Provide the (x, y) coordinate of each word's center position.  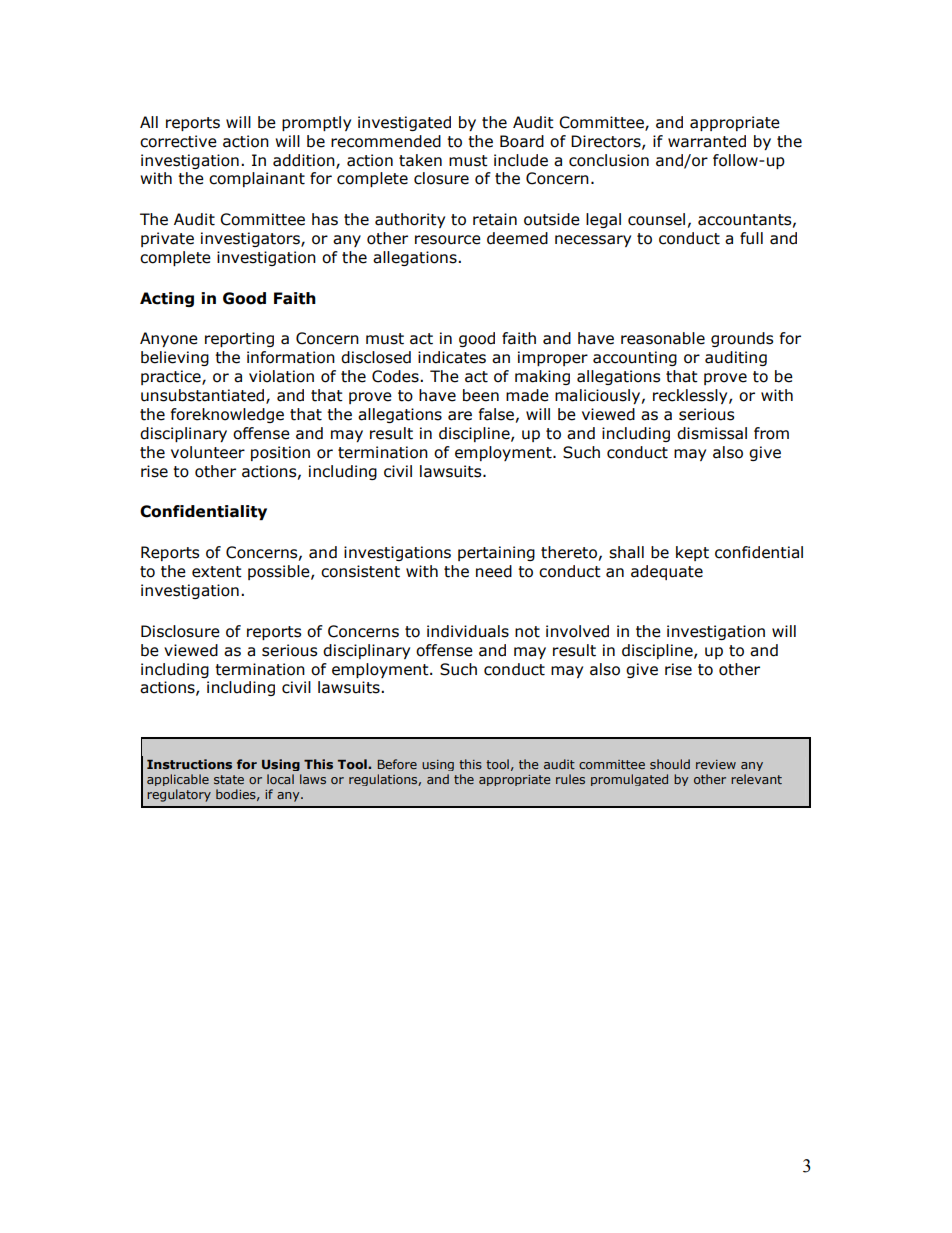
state (229, 779)
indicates (452, 357)
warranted (707, 141)
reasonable (663, 338)
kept (692, 553)
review (716, 764)
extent (217, 572)
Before (397, 764)
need (494, 571)
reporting (239, 339)
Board (522, 141)
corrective (178, 141)
